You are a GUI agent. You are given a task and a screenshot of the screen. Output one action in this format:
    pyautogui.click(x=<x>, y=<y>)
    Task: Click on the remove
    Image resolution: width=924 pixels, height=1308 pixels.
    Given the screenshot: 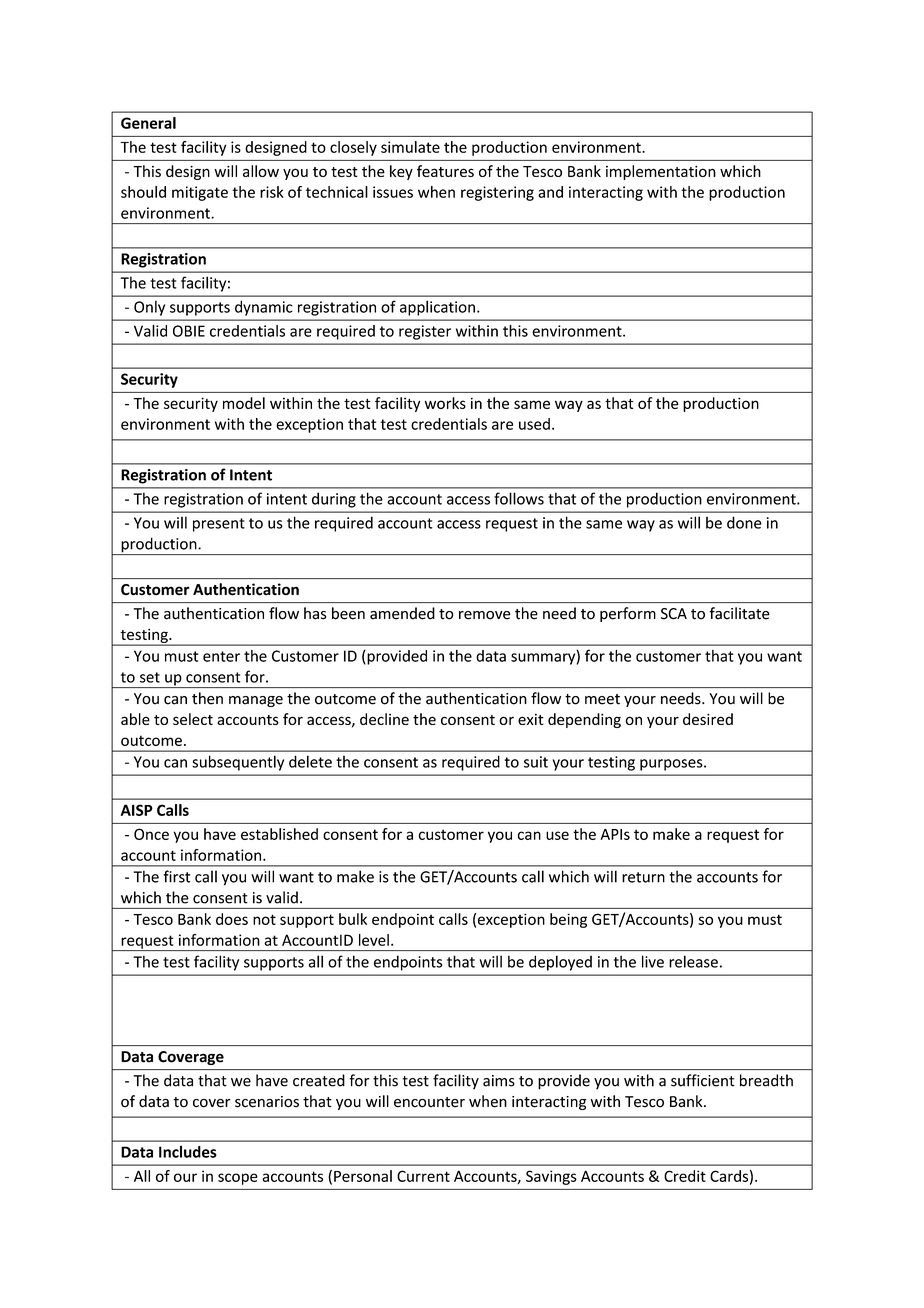 What is the action you would take?
    pyautogui.click(x=485, y=615)
